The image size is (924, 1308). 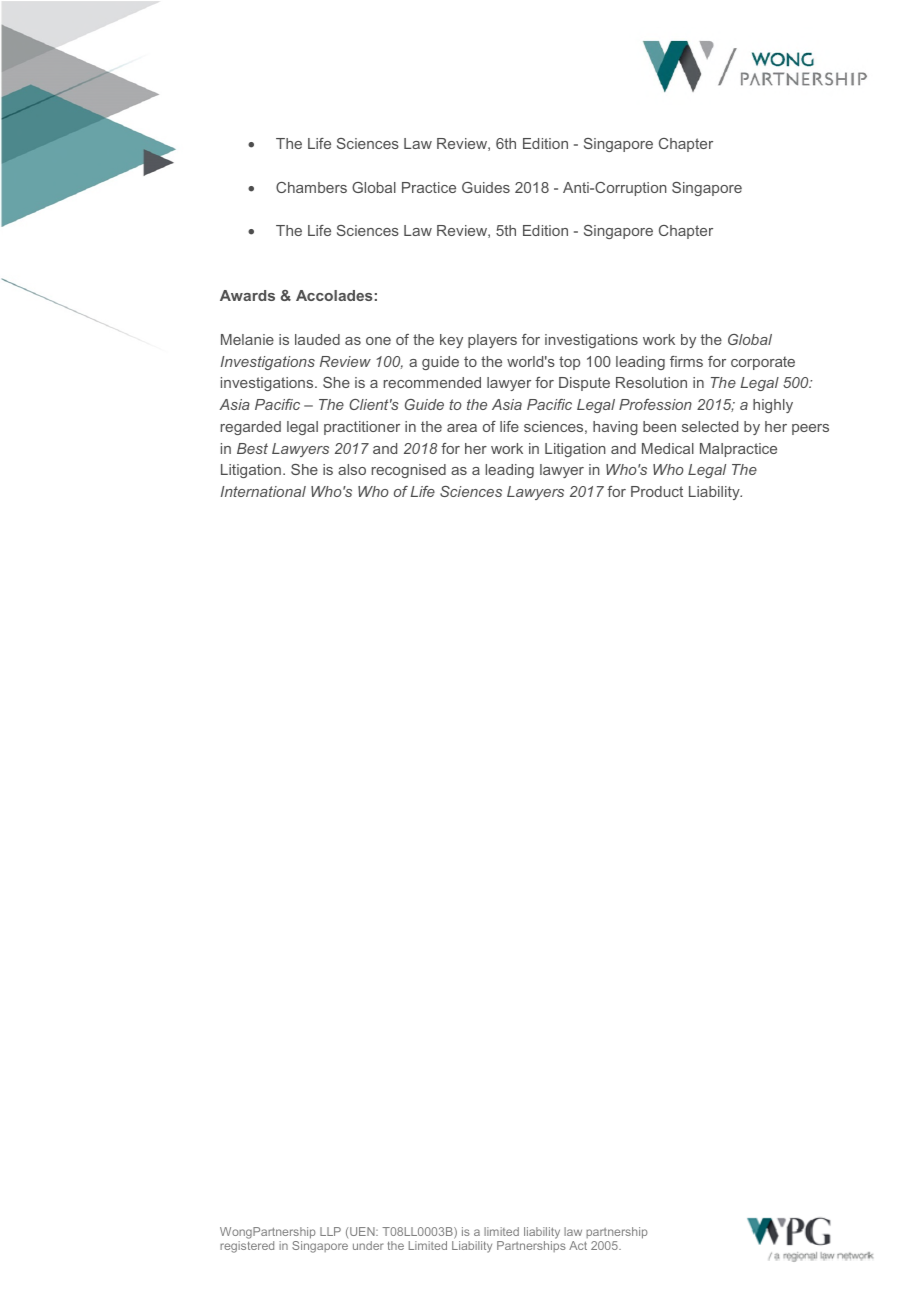 I want to click on LLP, so click(x=330, y=1231).
